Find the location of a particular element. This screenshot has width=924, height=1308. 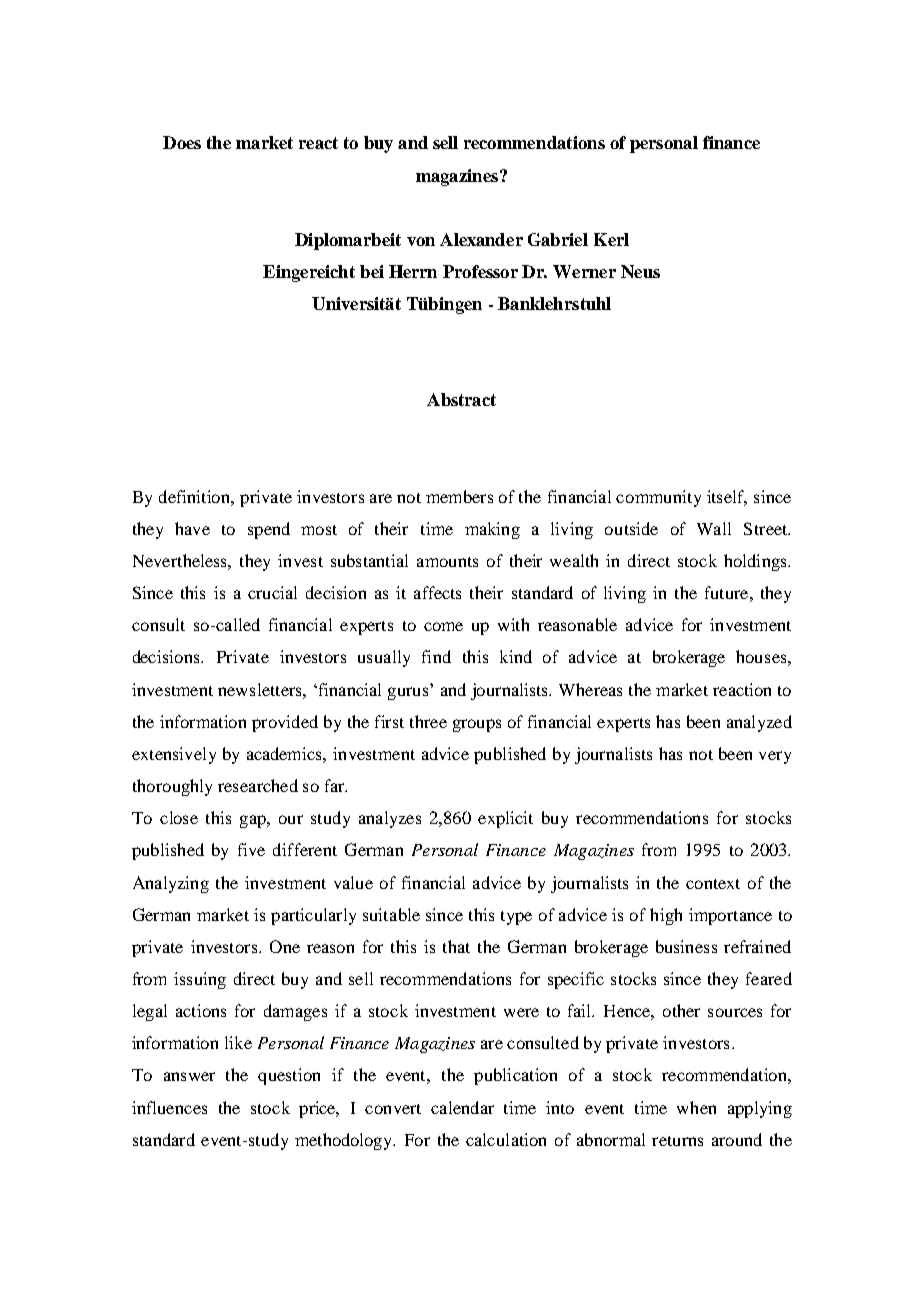

itself is located at coordinates (727, 497).
